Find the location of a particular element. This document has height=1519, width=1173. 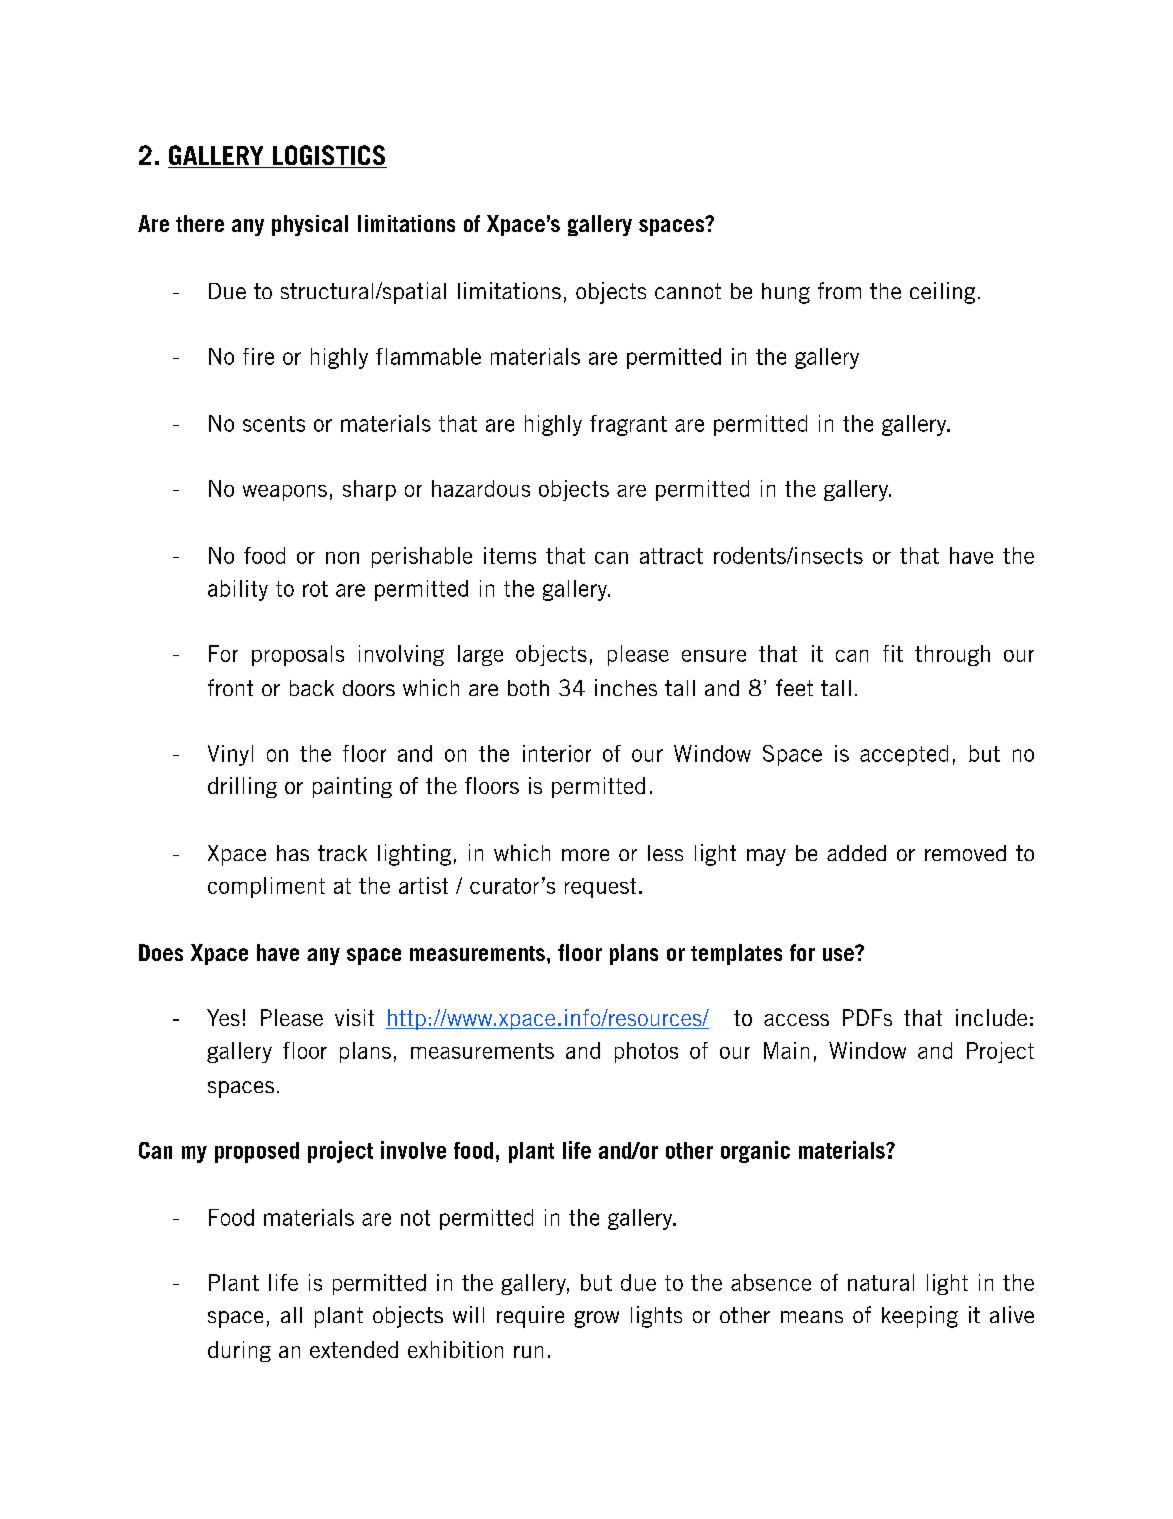

Yes is located at coordinates (223, 1017).
